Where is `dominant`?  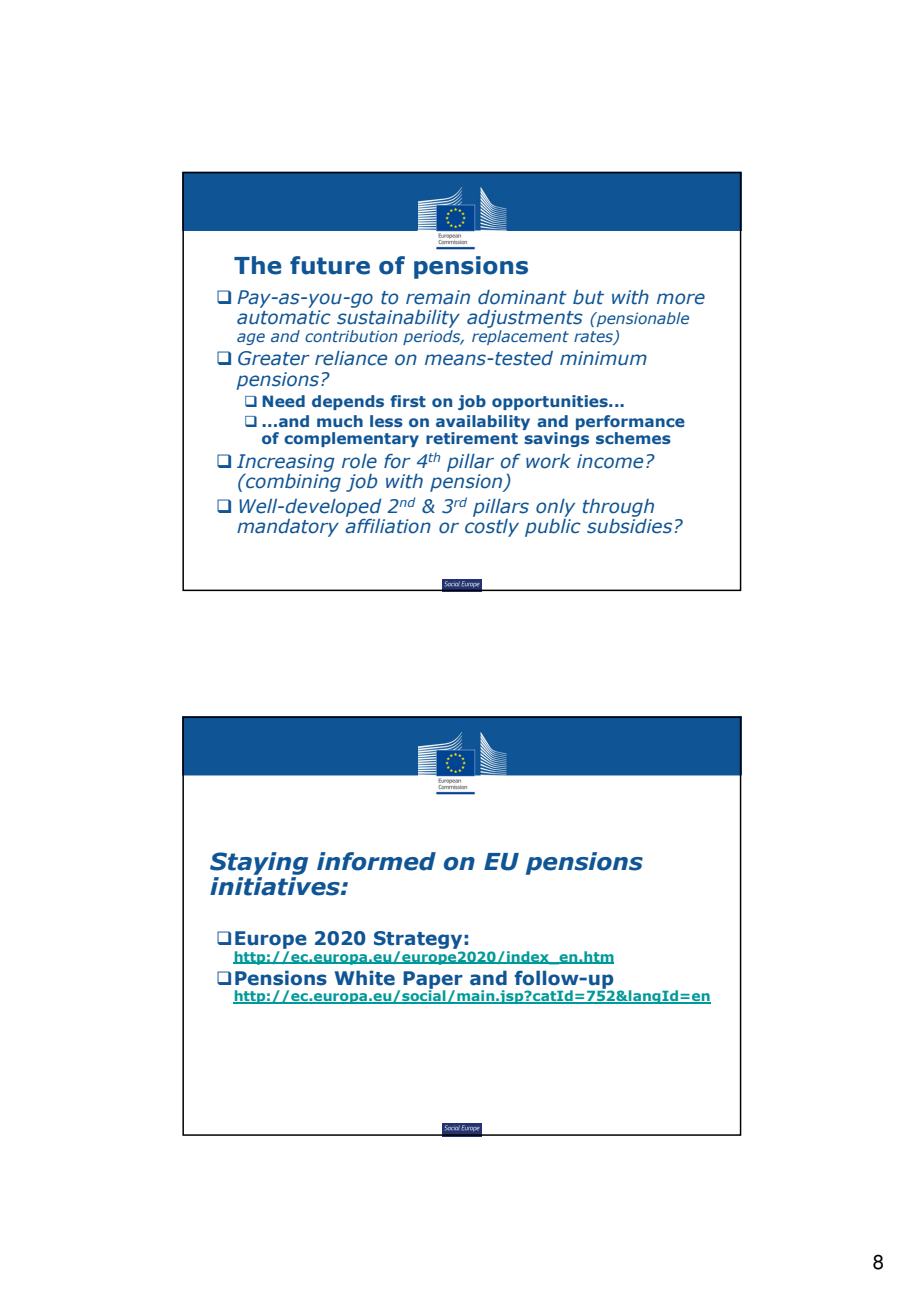
dominant is located at coordinates (522, 297).
